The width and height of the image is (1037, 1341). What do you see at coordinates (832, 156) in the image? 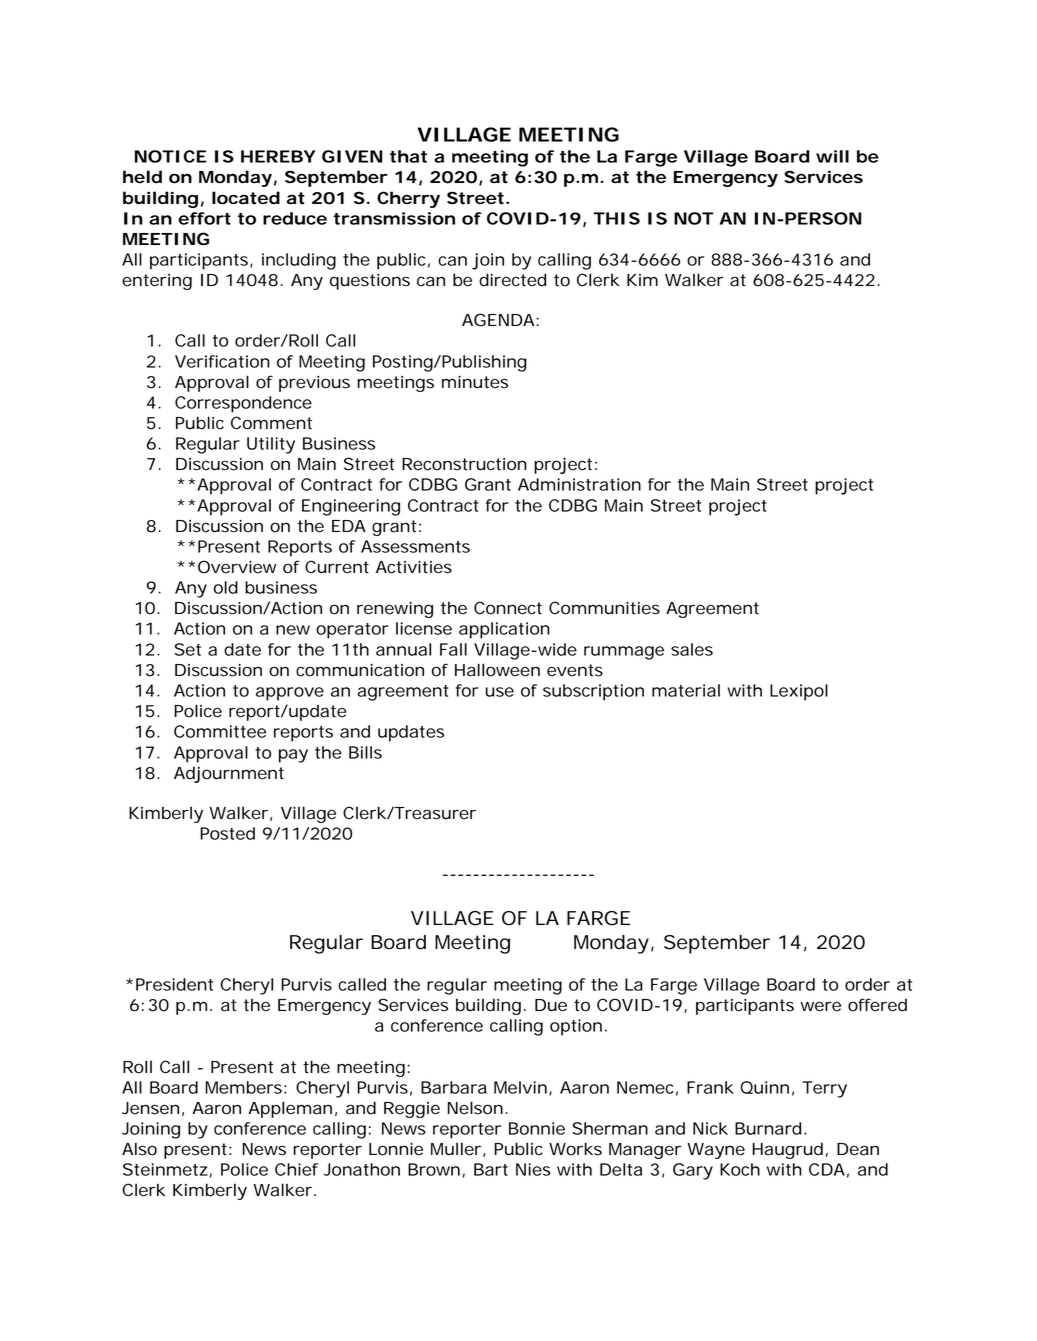
I see `will` at bounding box center [832, 156].
